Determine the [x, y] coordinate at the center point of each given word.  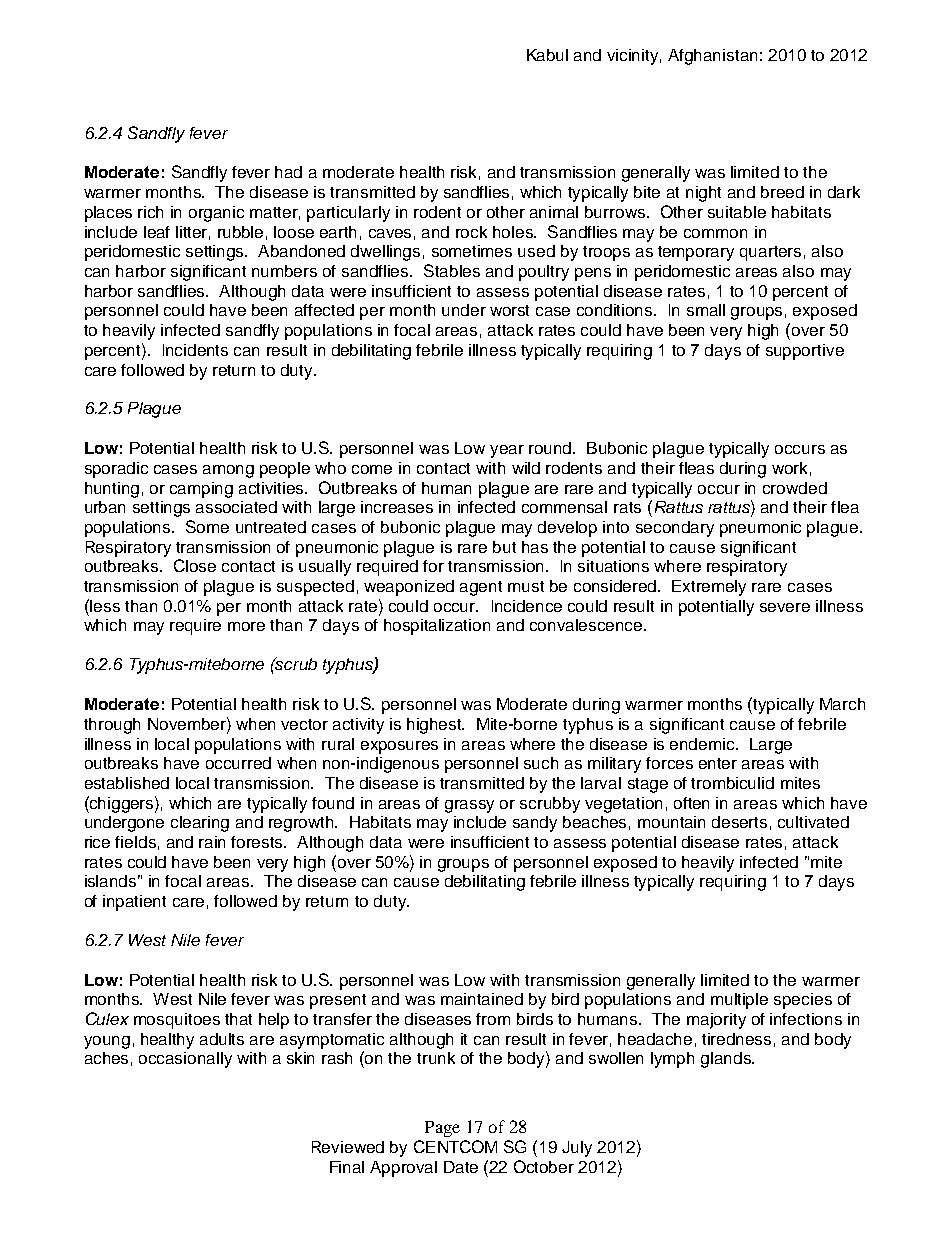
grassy [469, 806]
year [507, 451]
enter [718, 763]
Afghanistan [712, 57]
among [228, 471]
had [288, 172]
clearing [200, 824]
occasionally [185, 1060]
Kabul [547, 55]
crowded [795, 488]
